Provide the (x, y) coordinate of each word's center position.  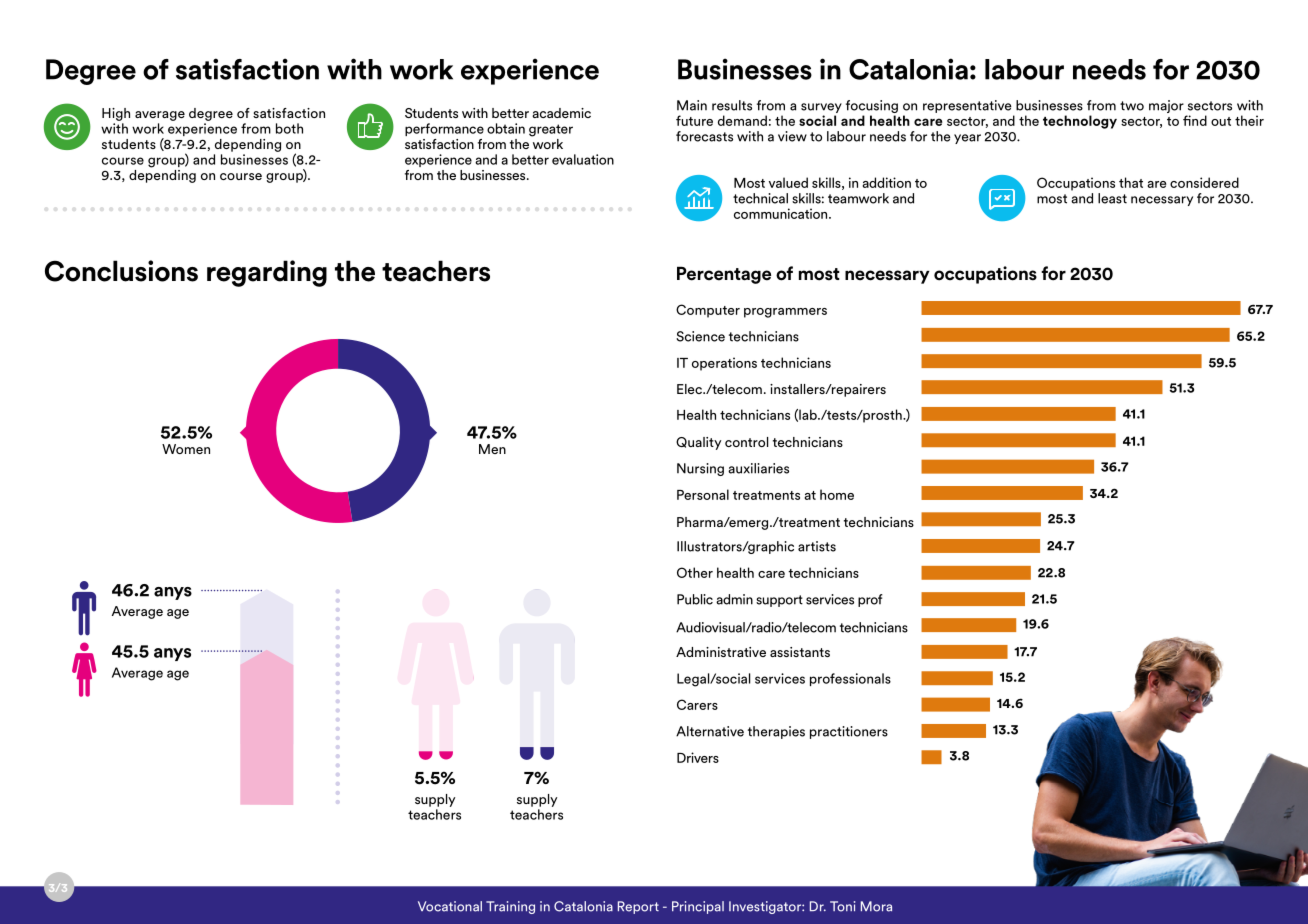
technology (1080, 122)
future (694, 120)
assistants (800, 652)
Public (695, 599)
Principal (698, 907)
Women (186, 449)
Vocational (450, 906)
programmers (785, 313)
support (779, 601)
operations (724, 364)
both (289, 128)
